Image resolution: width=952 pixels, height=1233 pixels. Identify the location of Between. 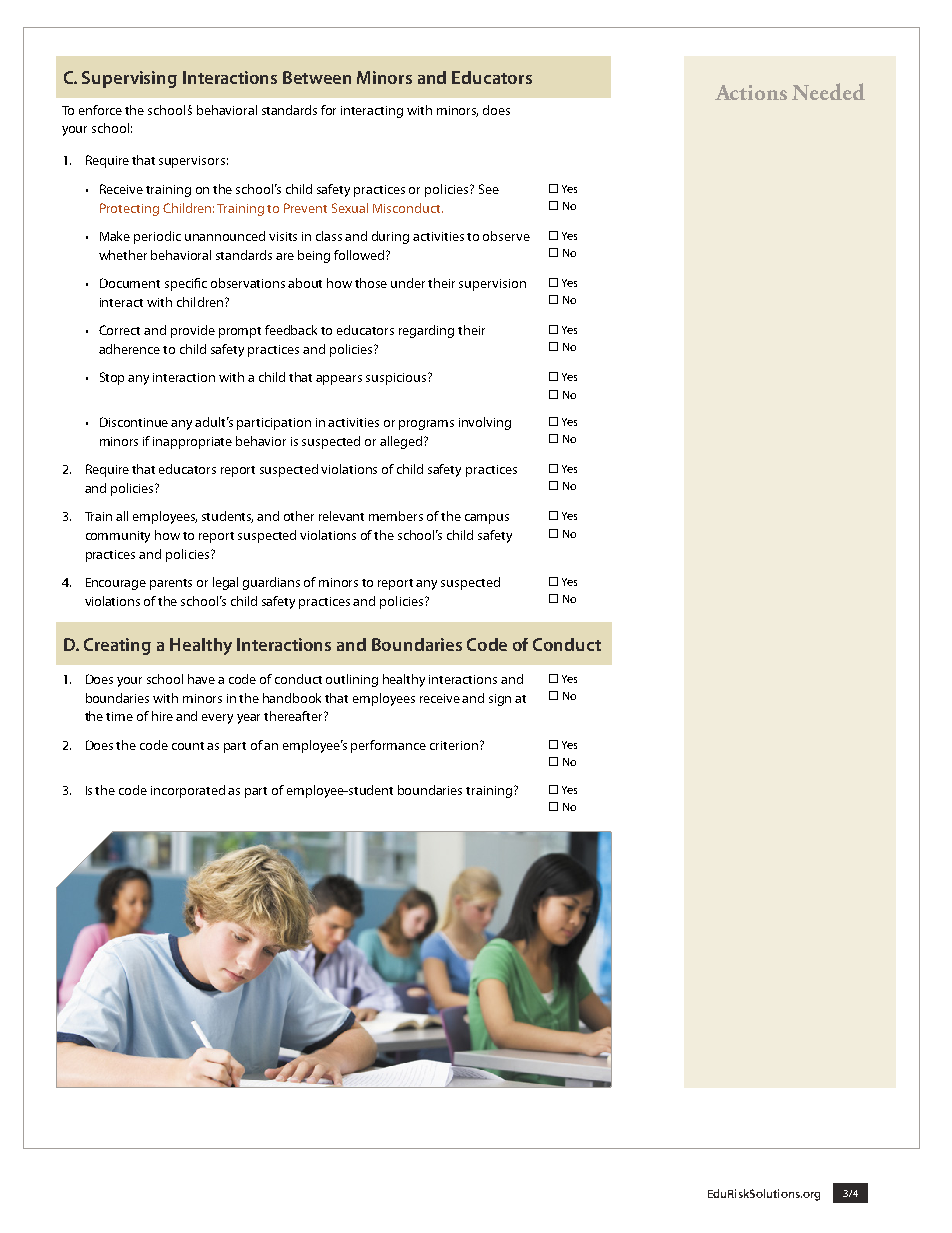
(317, 77).
